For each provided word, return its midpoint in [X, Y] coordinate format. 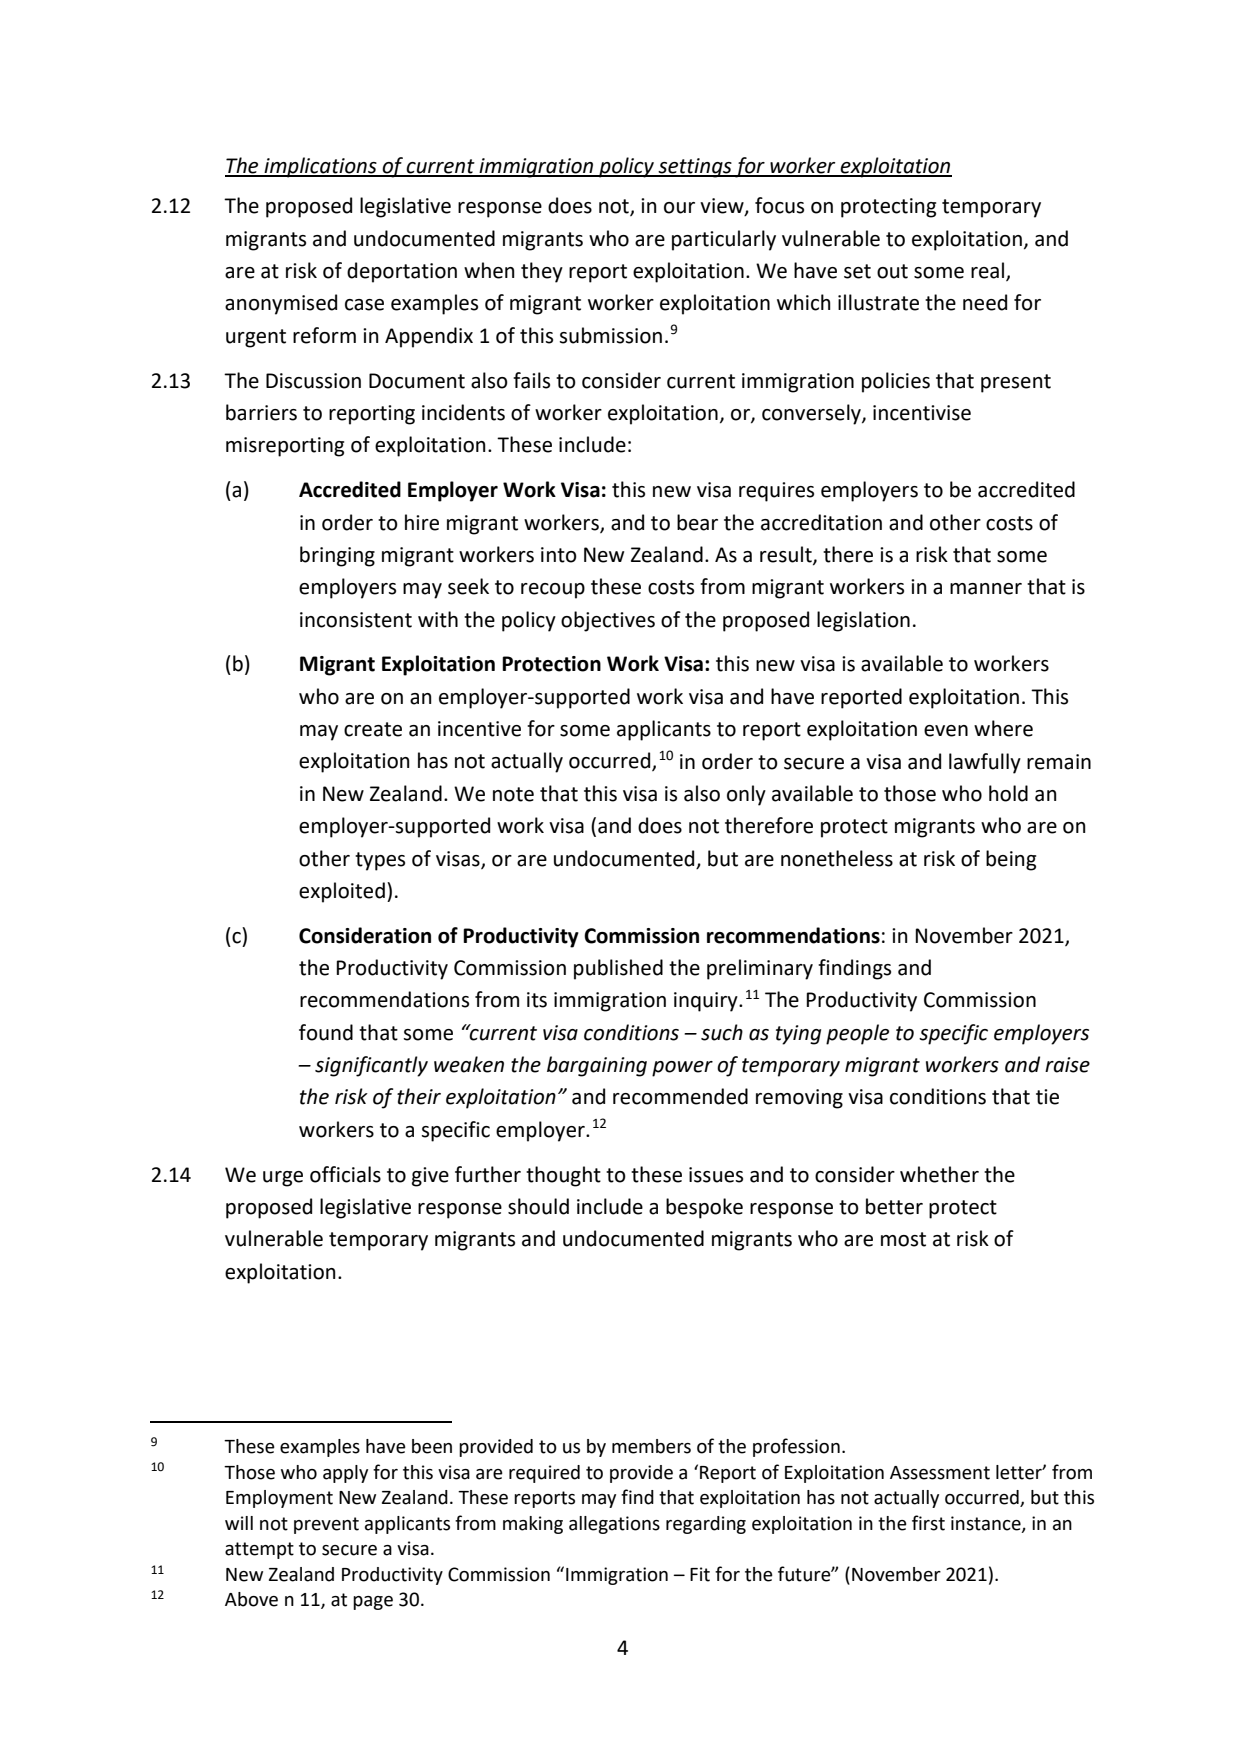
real [989, 271]
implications [320, 167]
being [1011, 860]
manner [986, 589]
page [373, 1603]
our [679, 208]
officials [345, 1174]
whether [939, 1174]
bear [697, 522]
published [618, 969]
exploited [342, 892]
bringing [337, 556]
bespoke [704, 1208]
